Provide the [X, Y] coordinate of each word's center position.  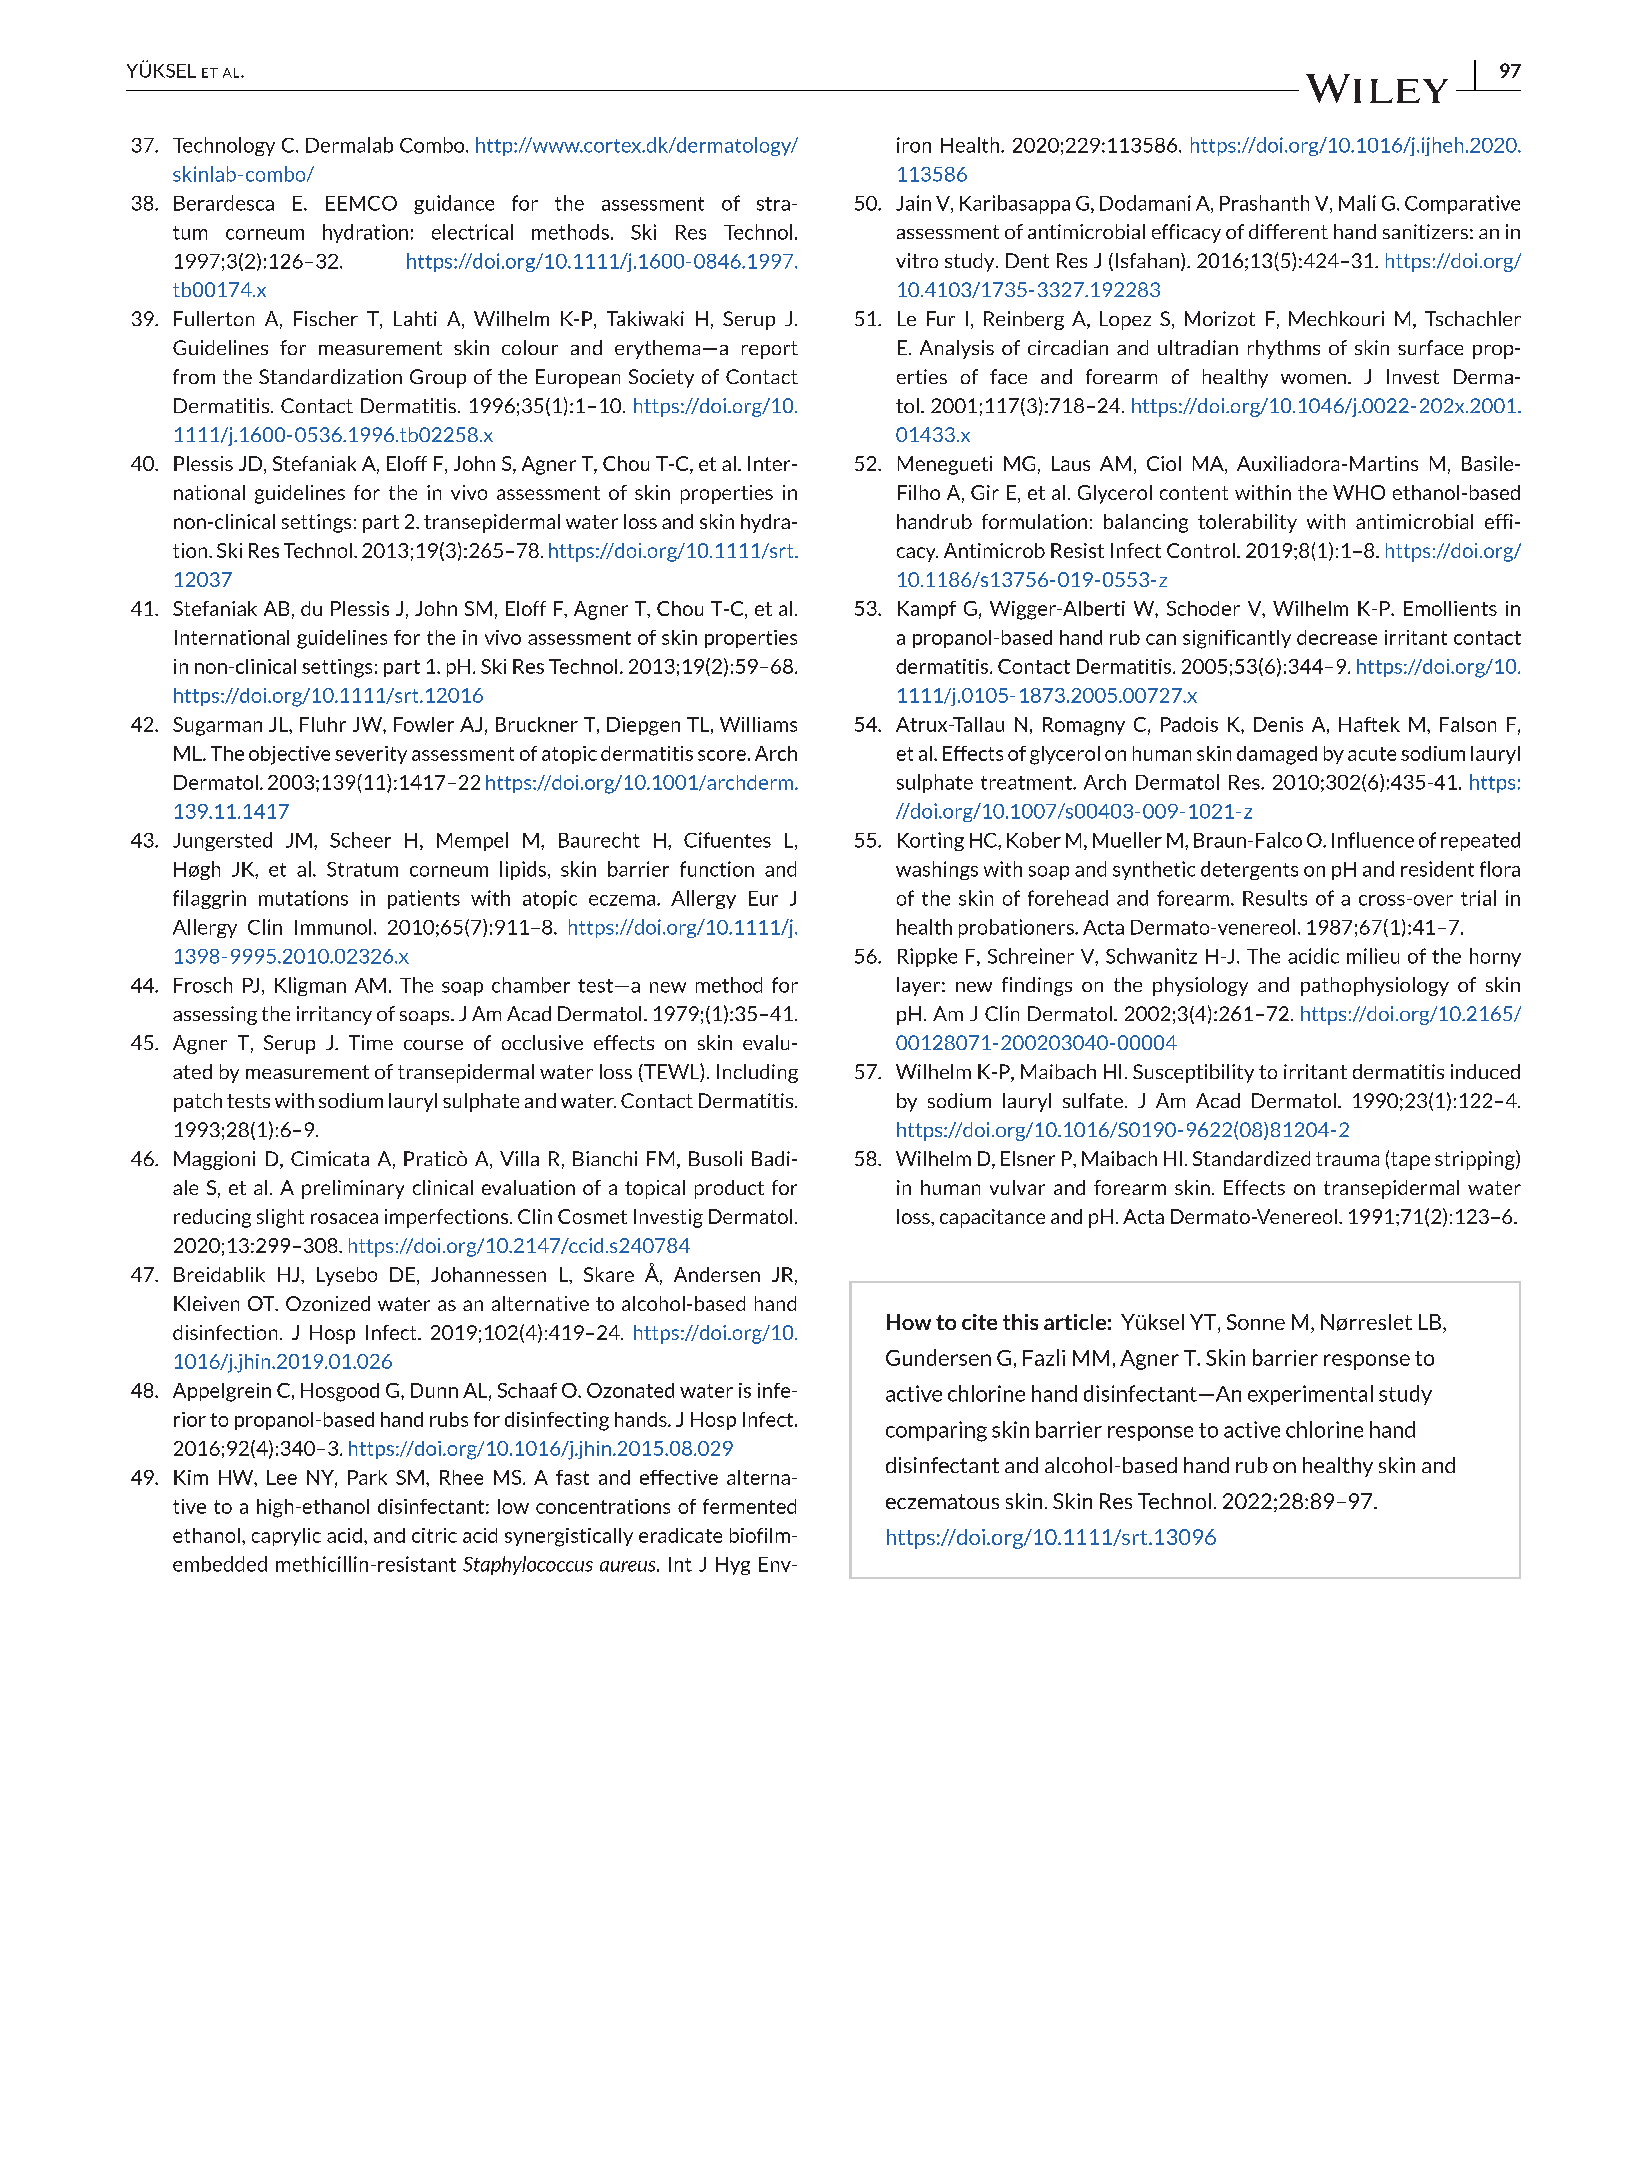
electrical [472, 232]
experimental [1310, 1395]
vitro [917, 260]
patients [424, 899]
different [1288, 231]
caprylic [286, 1537]
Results [1275, 898]
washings [937, 870]
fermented [749, 1506]
